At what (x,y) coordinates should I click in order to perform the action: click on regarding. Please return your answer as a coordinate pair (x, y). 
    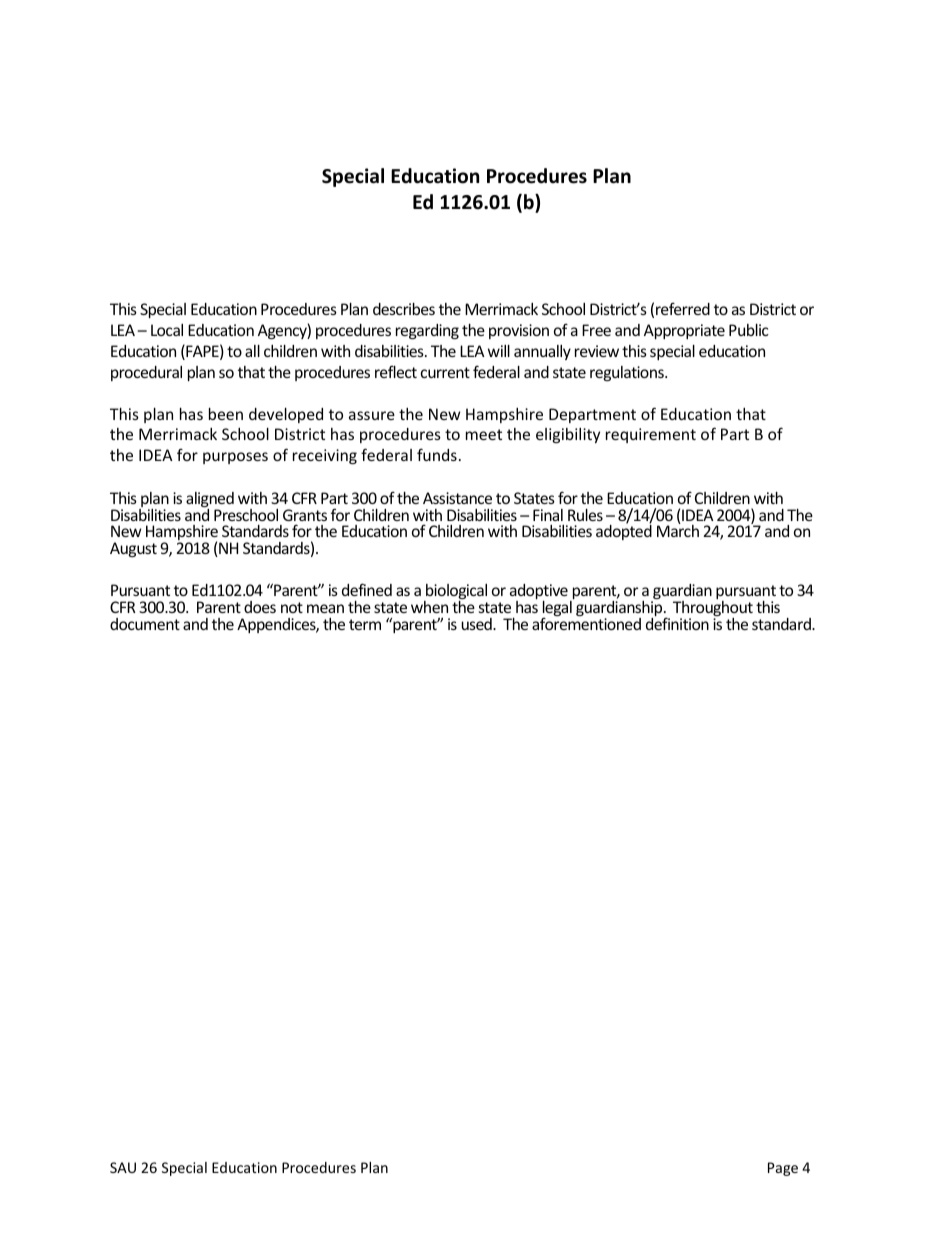
    Looking at the image, I should click on (427, 331).
